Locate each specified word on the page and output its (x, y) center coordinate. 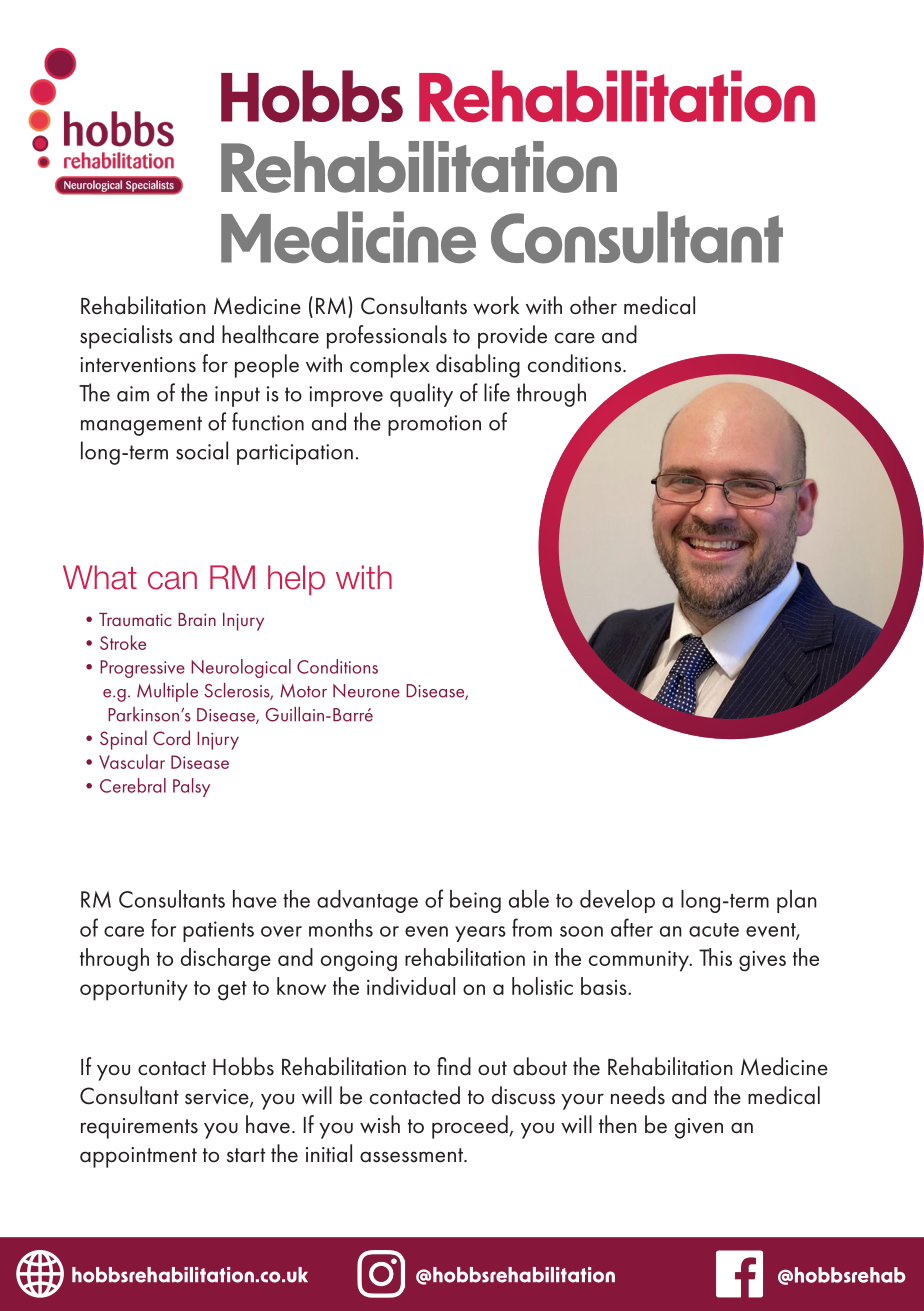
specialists (126, 337)
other (593, 305)
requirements (139, 1128)
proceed (471, 1127)
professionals (387, 337)
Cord (171, 737)
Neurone (366, 691)
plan (797, 901)
